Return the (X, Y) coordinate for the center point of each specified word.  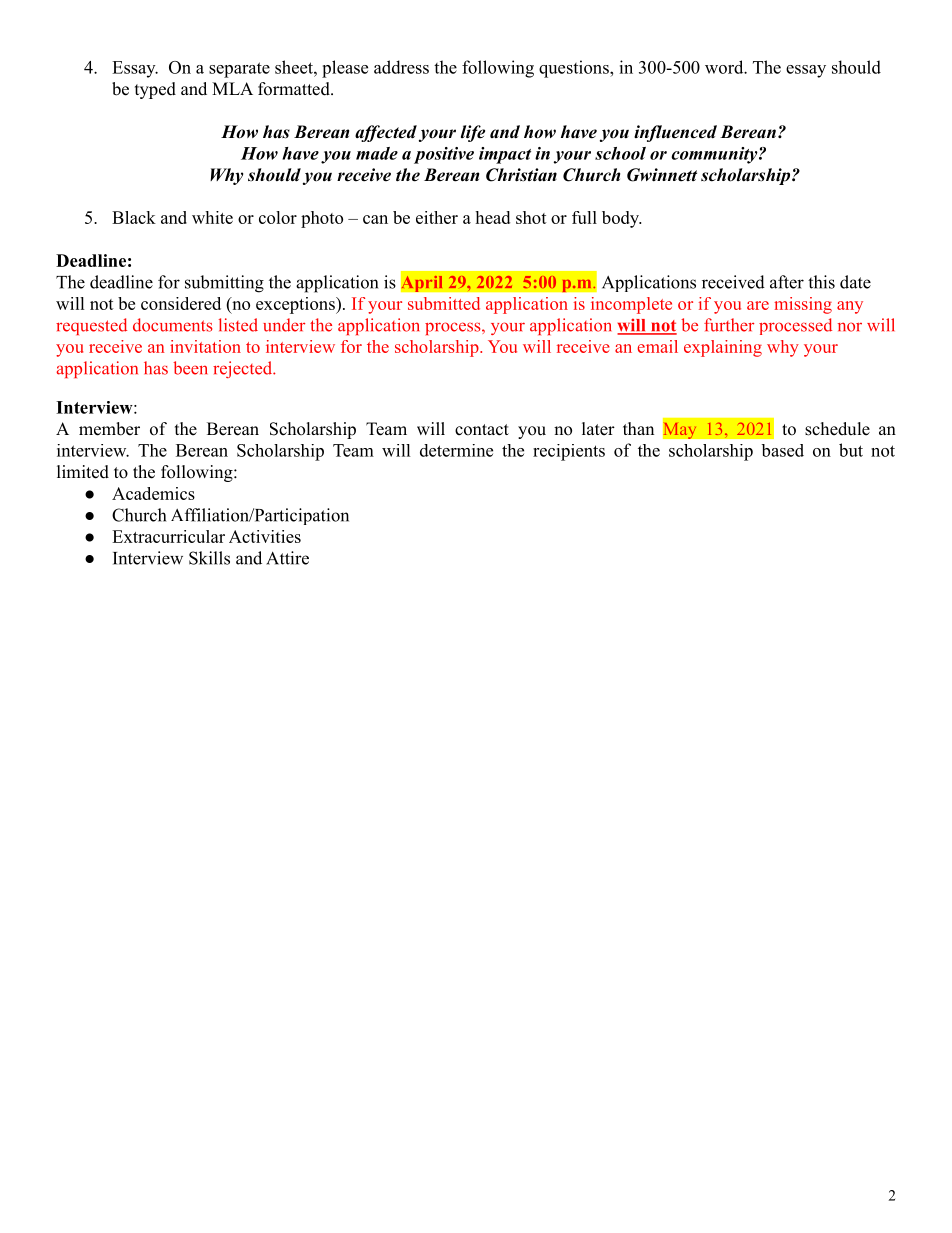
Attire (287, 558)
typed (155, 90)
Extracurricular (168, 536)
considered (181, 303)
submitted (444, 303)
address (401, 67)
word (725, 67)
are (758, 305)
